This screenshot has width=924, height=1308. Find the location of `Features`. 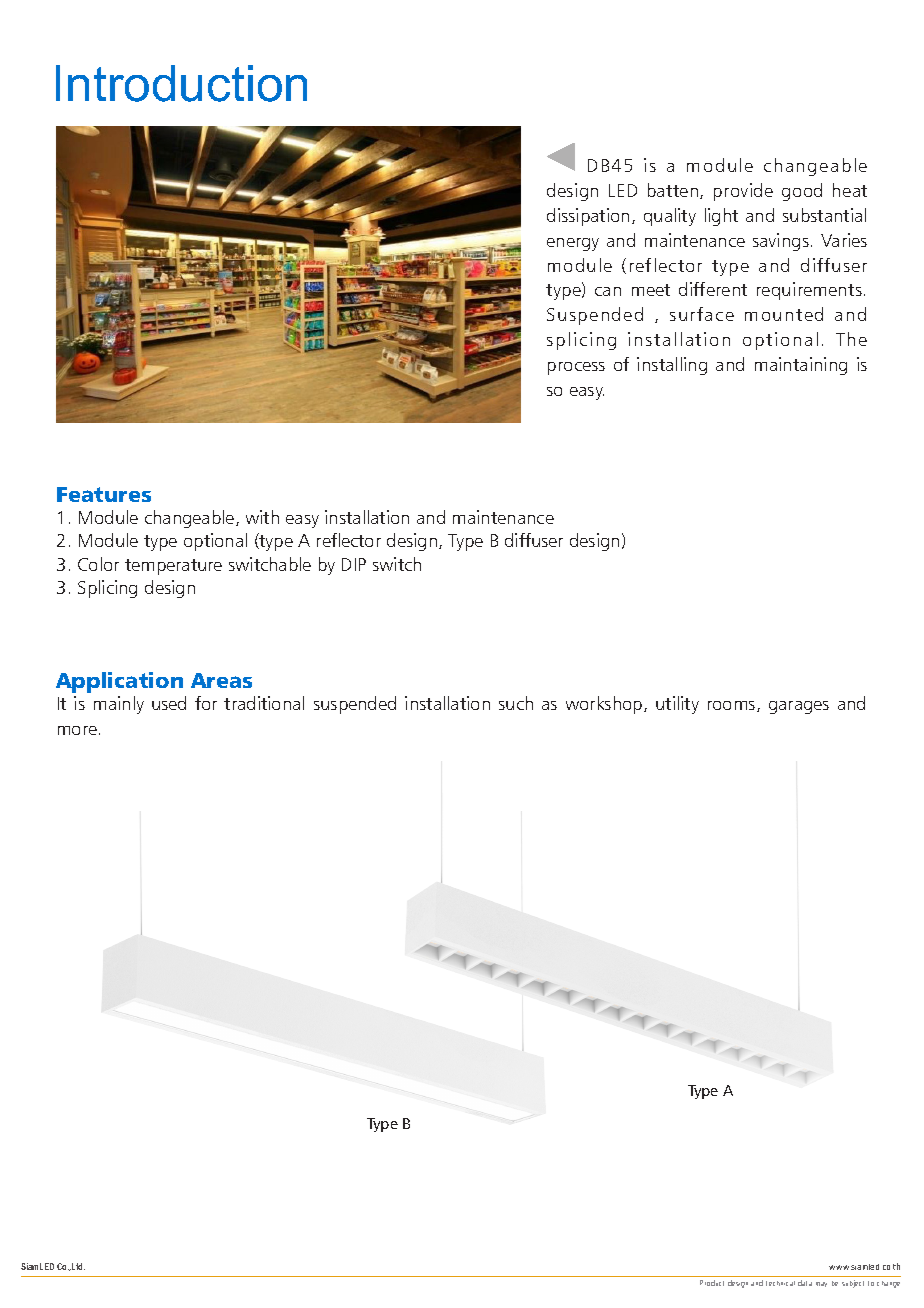

Features is located at coordinates (104, 494).
